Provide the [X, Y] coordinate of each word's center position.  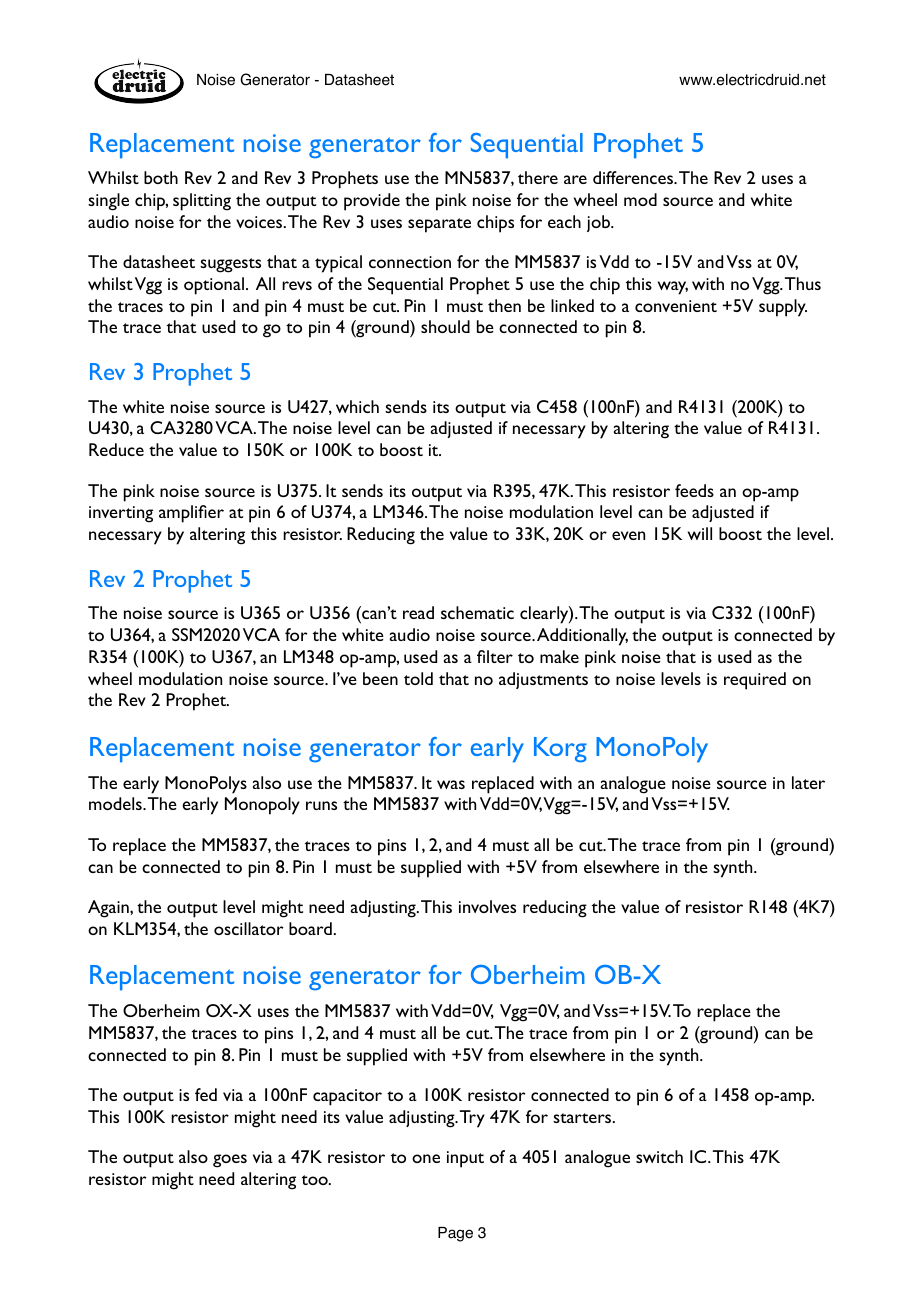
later [808, 782]
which [357, 406]
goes [230, 1161]
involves [487, 906]
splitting [202, 202]
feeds [694, 490]
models [116, 803]
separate [439, 225]
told [418, 678]
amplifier [191, 514]
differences [634, 177]
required [755, 681]
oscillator [249, 928]
